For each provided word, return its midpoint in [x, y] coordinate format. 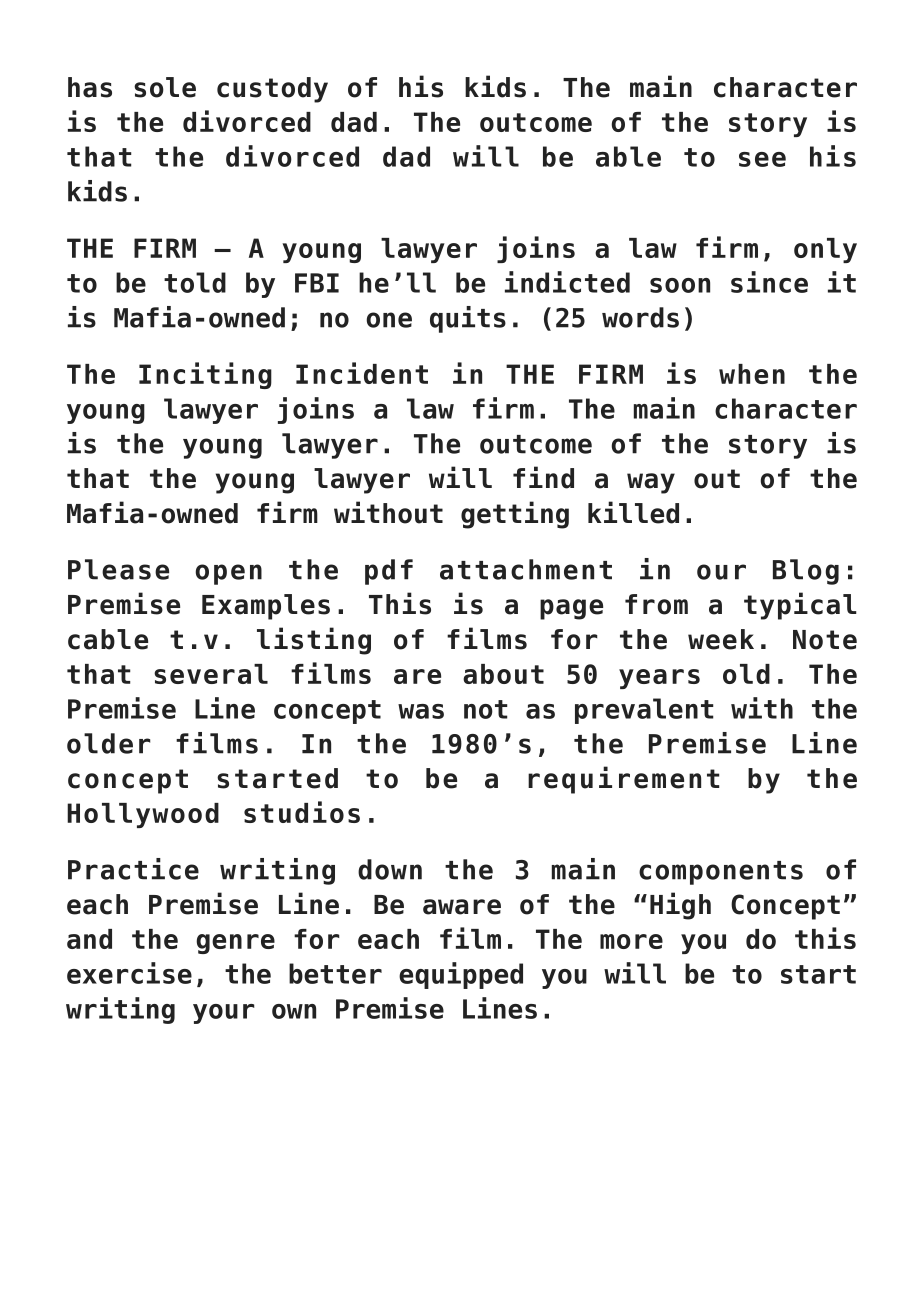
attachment [526, 569]
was [421, 711]
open [228, 574]
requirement [624, 780]
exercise [129, 973]
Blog [806, 572]
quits [468, 319]
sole [165, 87]
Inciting [205, 375]
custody [272, 90]
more [631, 941]
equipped [461, 975]
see [762, 159]
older [109, 743]
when [752, 374]
